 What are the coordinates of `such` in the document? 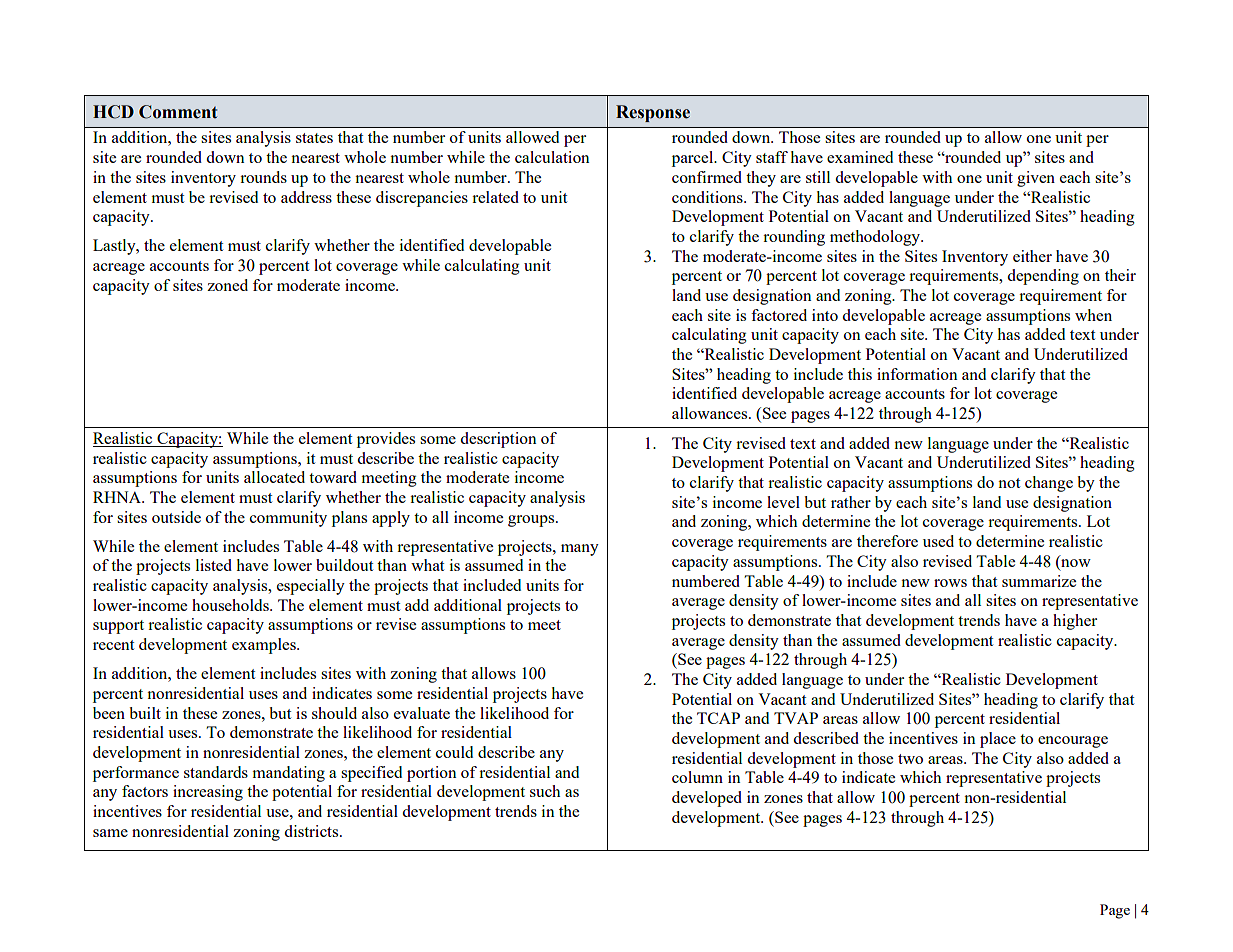 It's located at (545, 791).
